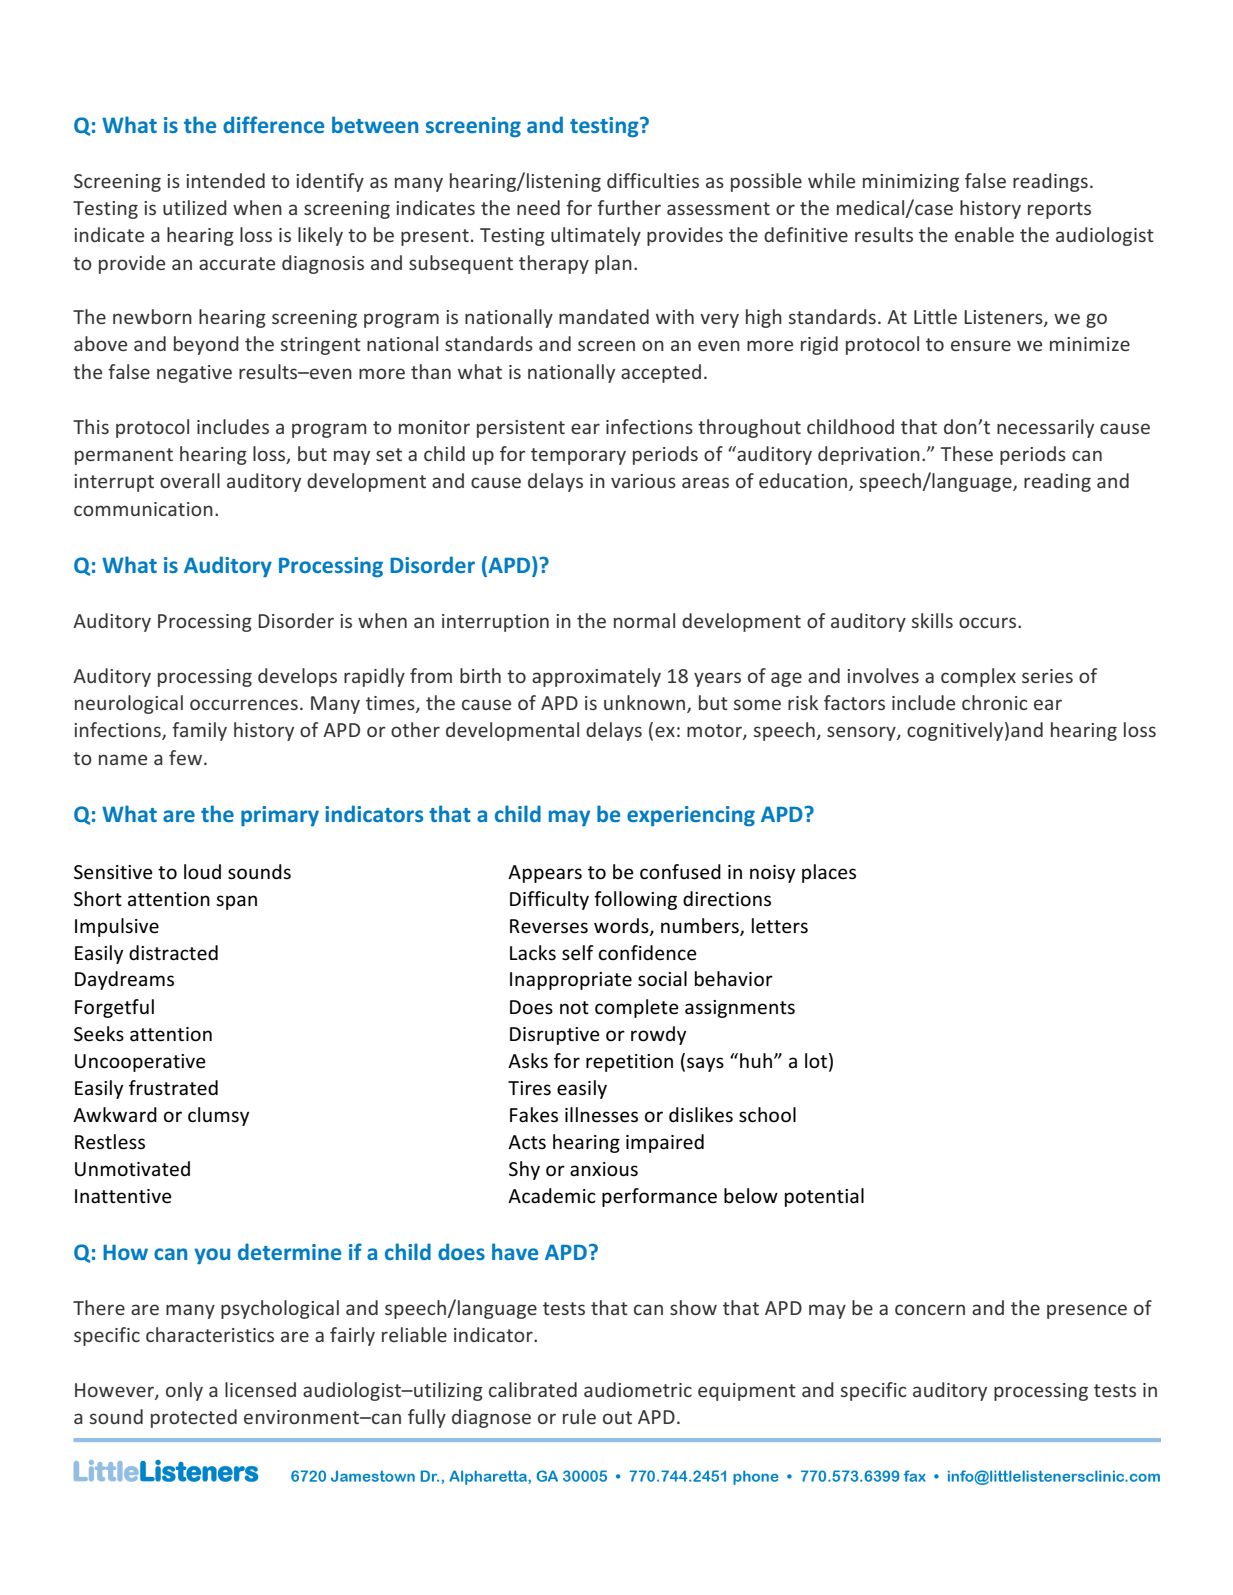  I want to click on minimizing, so click(911, 183).
